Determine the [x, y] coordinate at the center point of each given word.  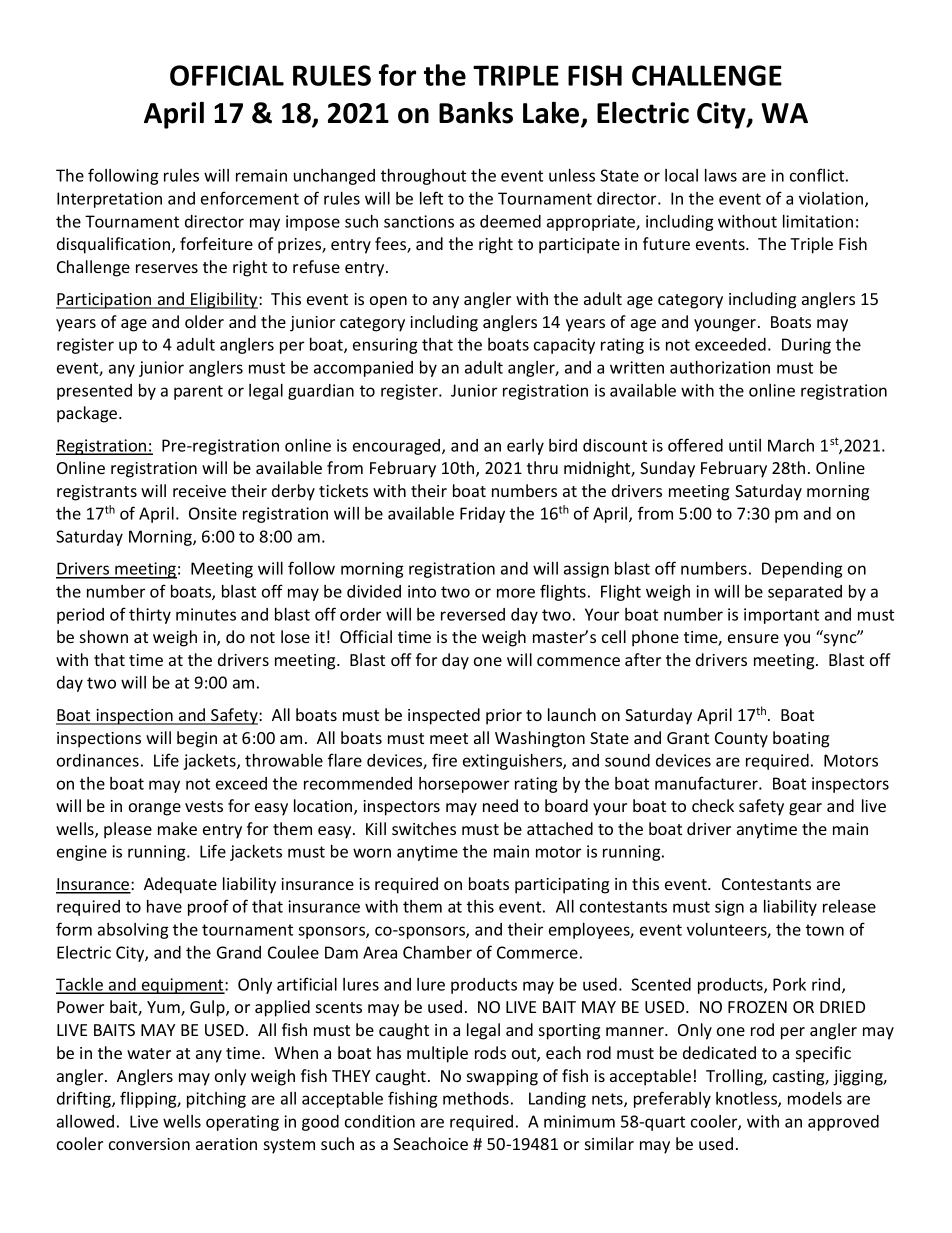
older [204, 321]
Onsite [213, 513]
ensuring [385, 346]
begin [197, 739]
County [741, 740]
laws [721, 175]
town [825, 930]
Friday [482, 515]
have [164, 906]
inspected [444, 716]
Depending [802, 570]
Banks [476, 112]
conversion [149, 1144]
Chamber [437, 952]
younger [726, 325]
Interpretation [109, 200]
